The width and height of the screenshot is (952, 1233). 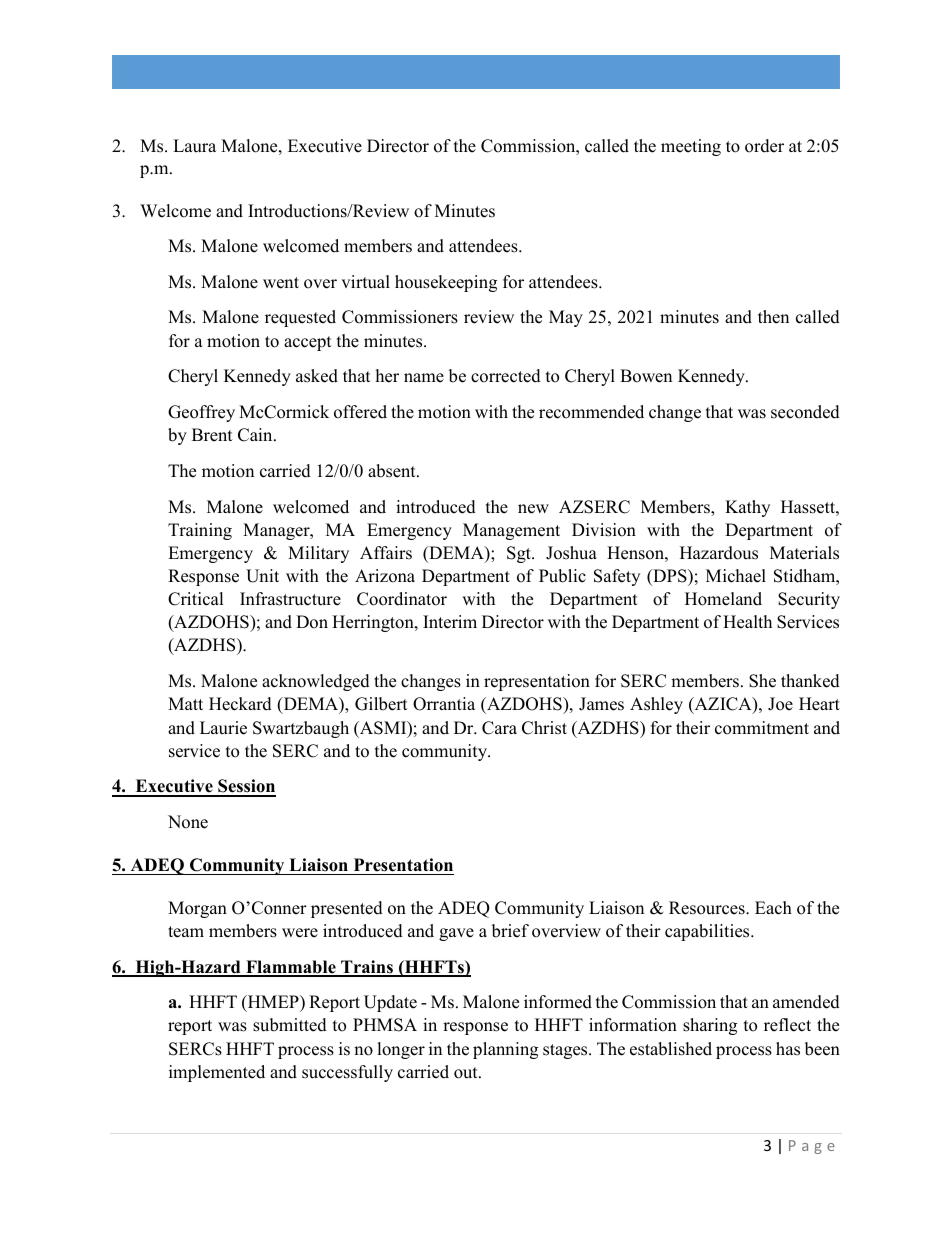 What do you see at coordinates (217, 1073) in the screenshot?
I see `implemented` at bounding box center [217, 1073].
